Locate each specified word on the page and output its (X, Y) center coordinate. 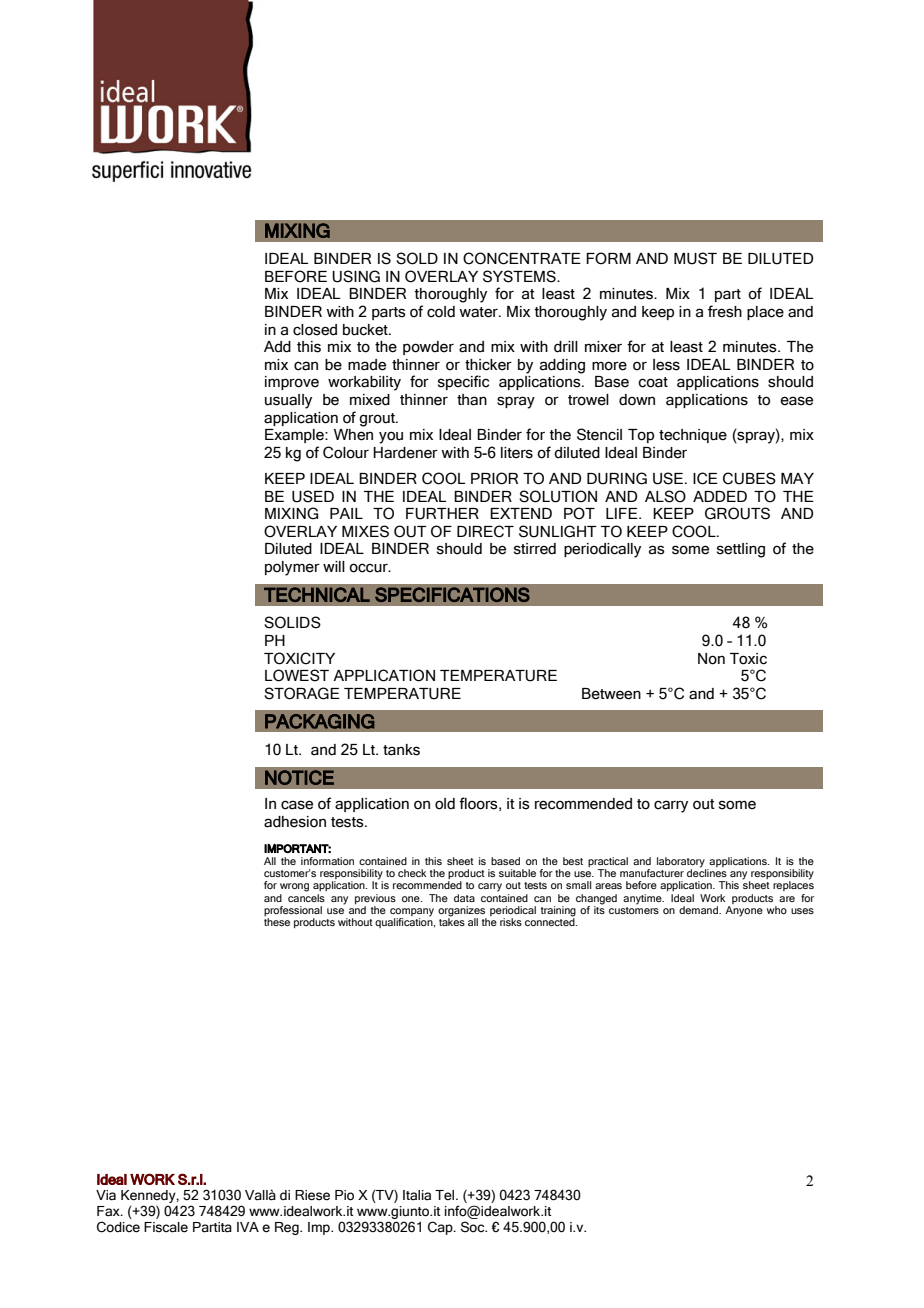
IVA (248, 1227)
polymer (292, 568)
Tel (446, 1195)
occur (369, 568)
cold (441, 312)
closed (315, 330)
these (277, 922)
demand (700, 910)
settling (741, 550)
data (464, 898)
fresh (725, 311)
